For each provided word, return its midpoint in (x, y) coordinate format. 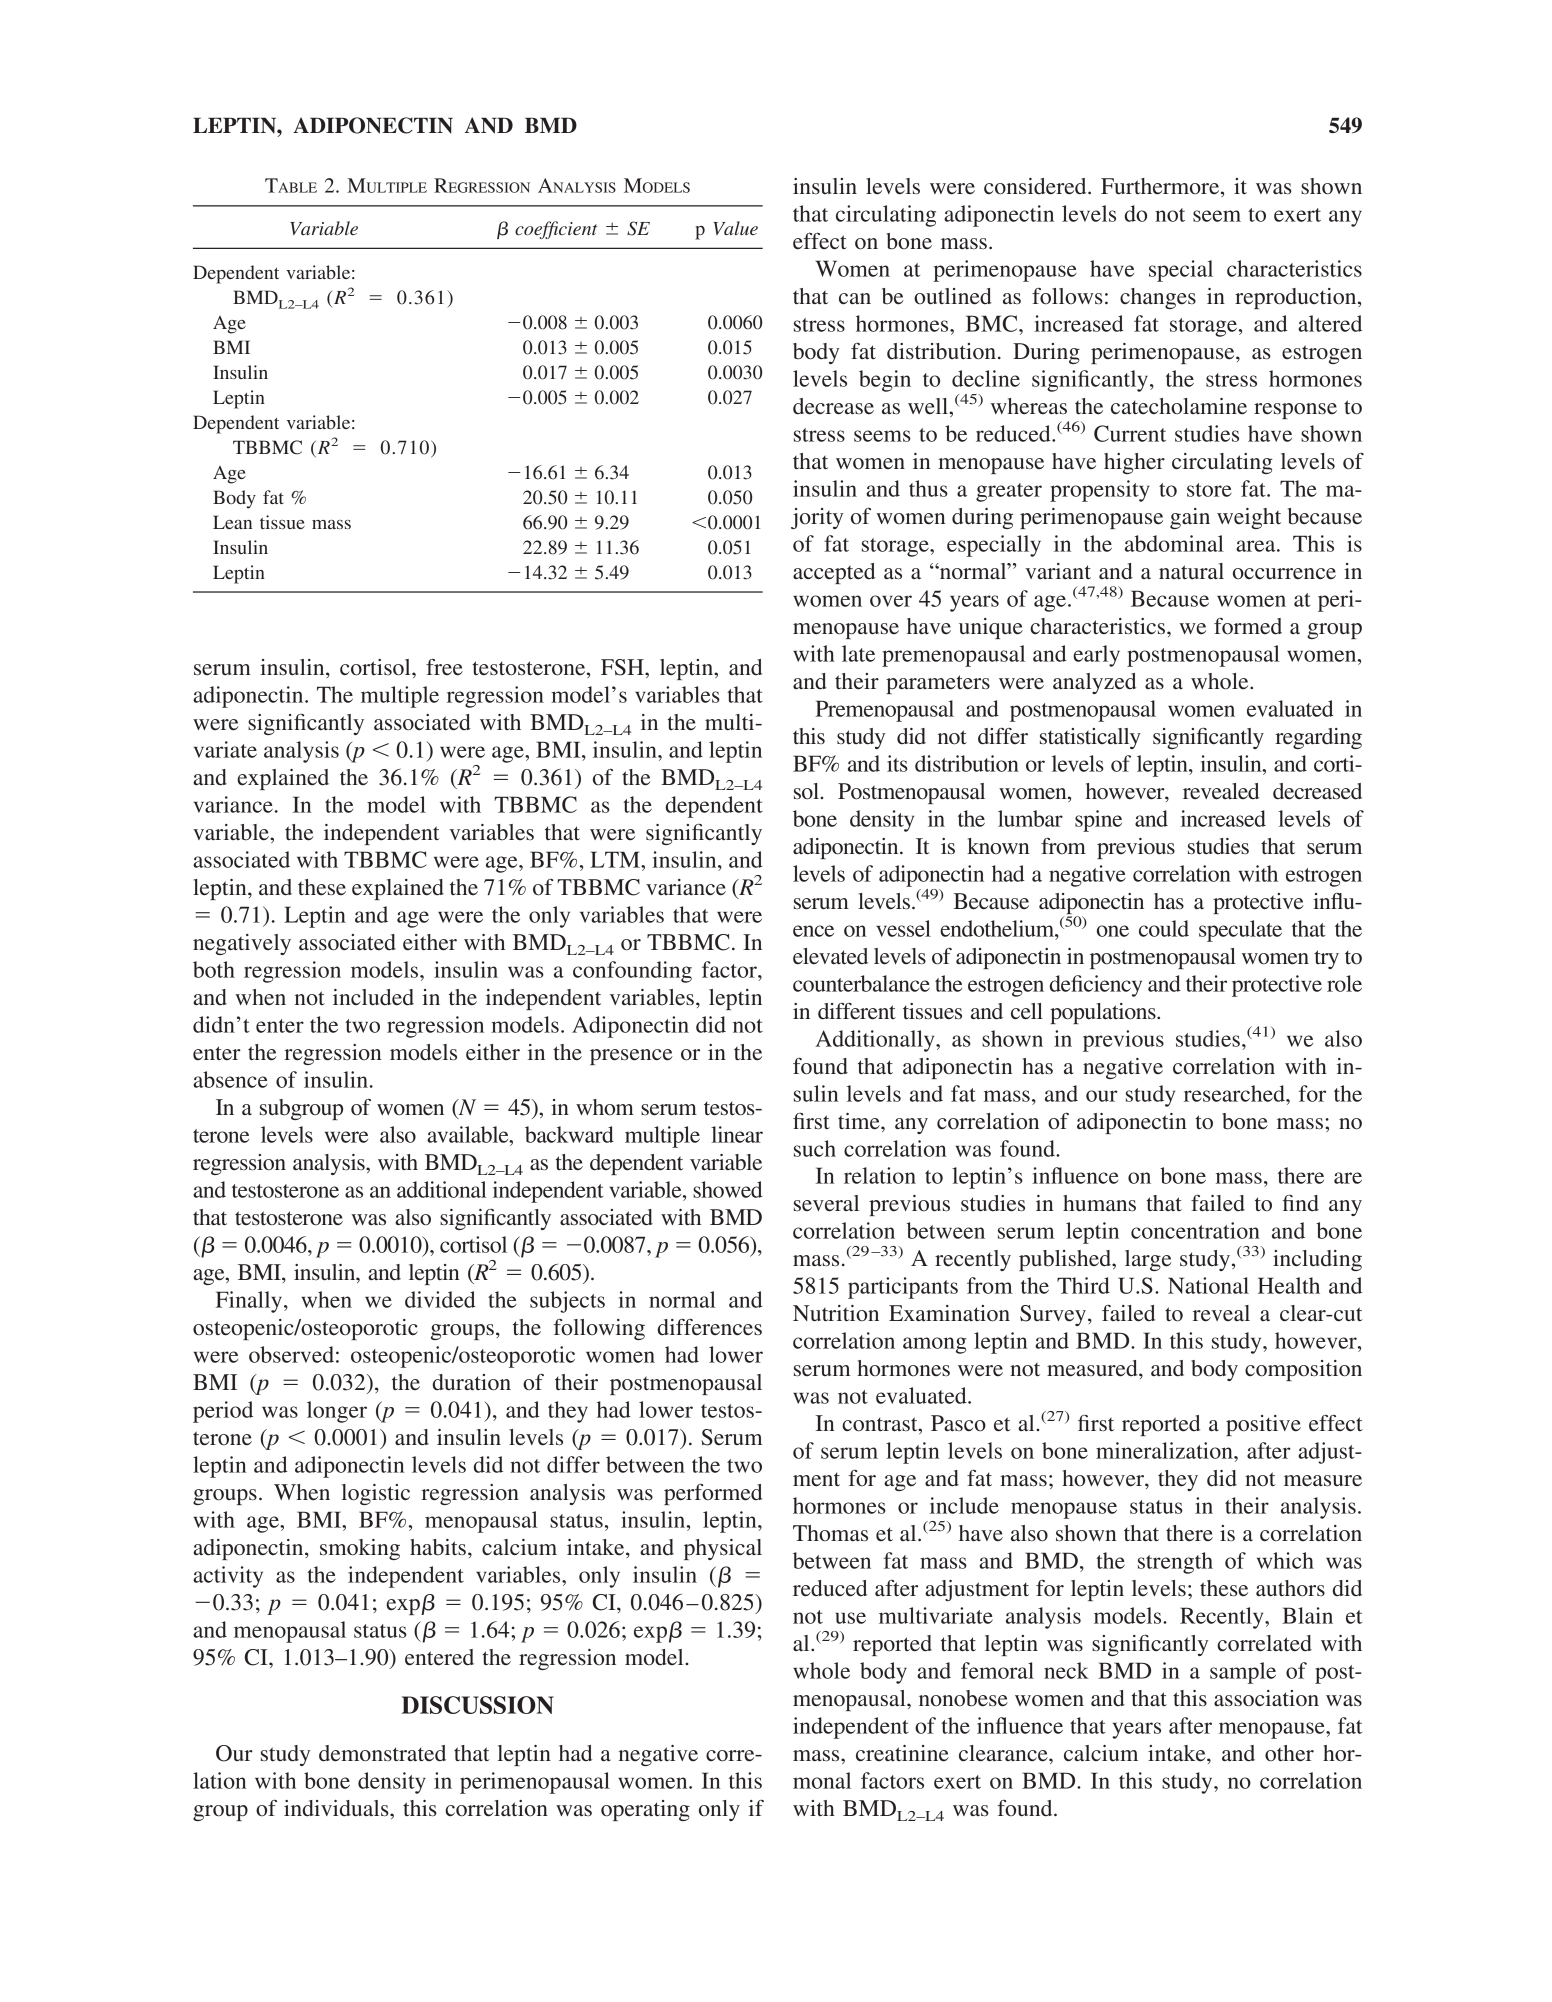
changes (1158, 298)
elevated (830, 956)
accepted (834, 573)
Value (735, 228)
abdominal (1174, 543)
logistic (376, 1494)
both (214, 969)
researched (1235, 1093)
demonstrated (382, 1753)
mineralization (1165, 1450)
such (815, 1148)
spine (1098, 821)
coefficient (556, 230)
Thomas (830, 1533)
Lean (232, 522)
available (469, 1134)
